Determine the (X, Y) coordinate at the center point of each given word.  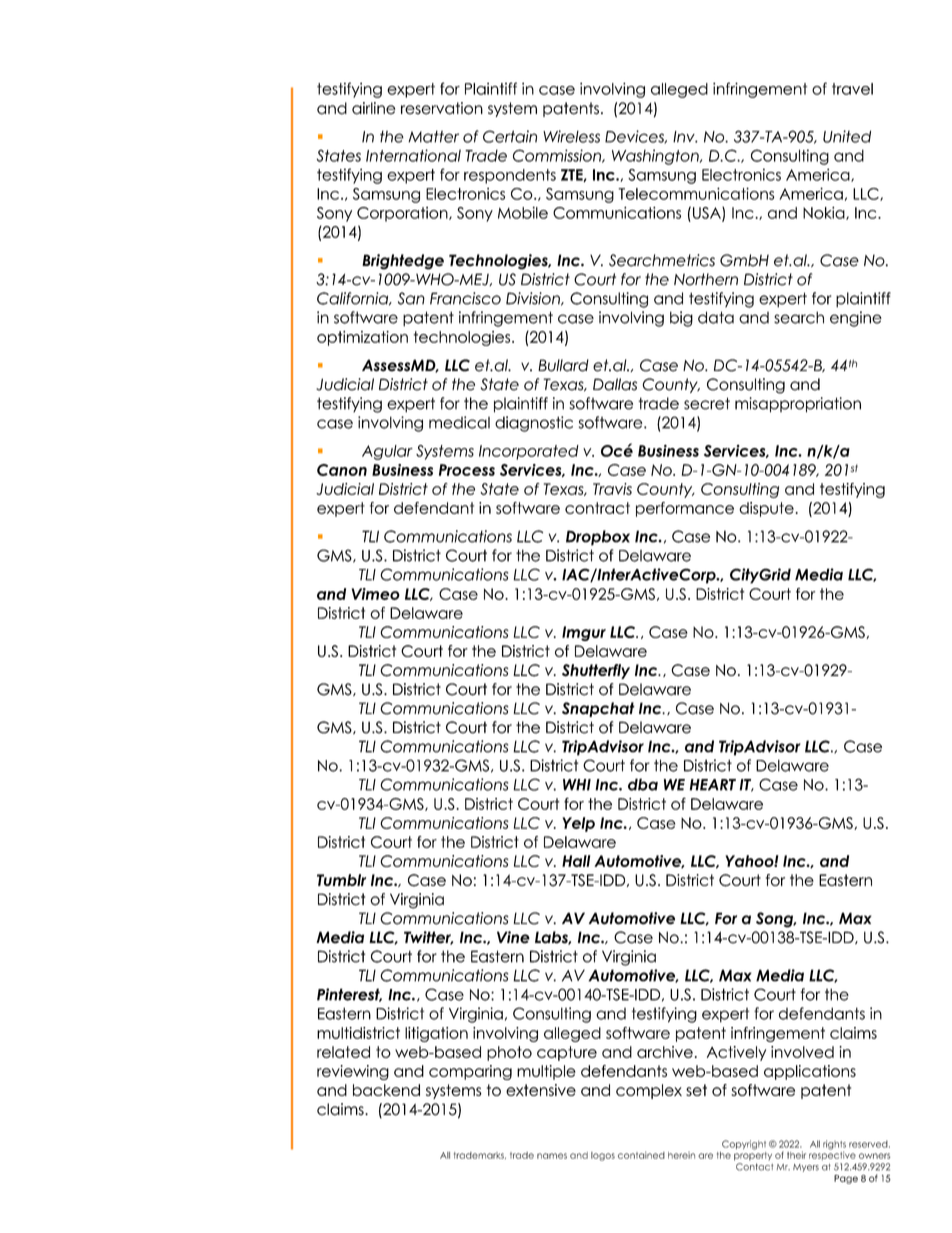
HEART (713, 785)
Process (467, 470)
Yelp (578, 824)
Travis (612, 489)
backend (386, 1090)
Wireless (571, 136)
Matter (433, 136)
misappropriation (798, 405)
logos (603, 1156)
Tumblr (341, 880)
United (847, 136)
